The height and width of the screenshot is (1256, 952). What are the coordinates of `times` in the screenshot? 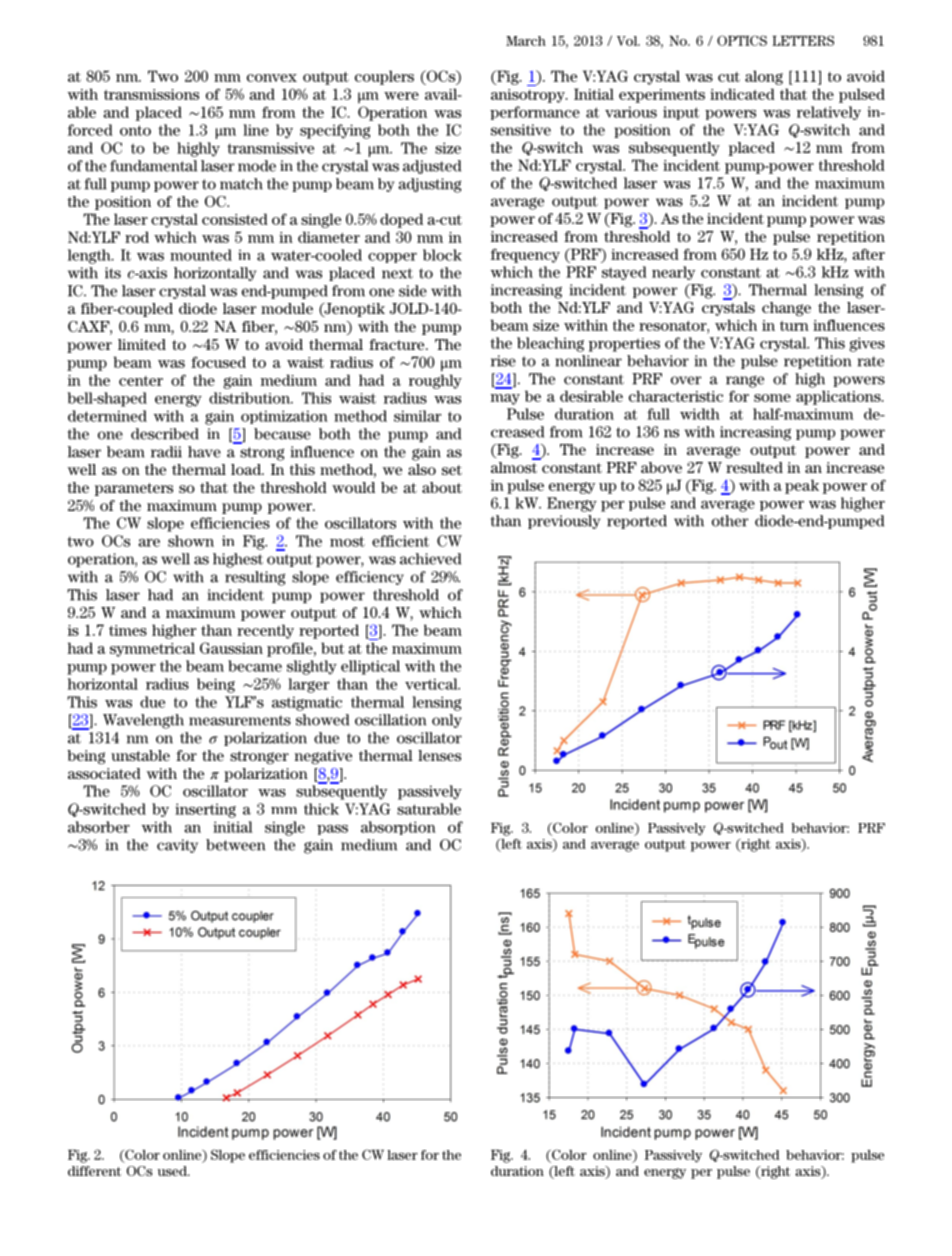 It's located at (128, 630).
